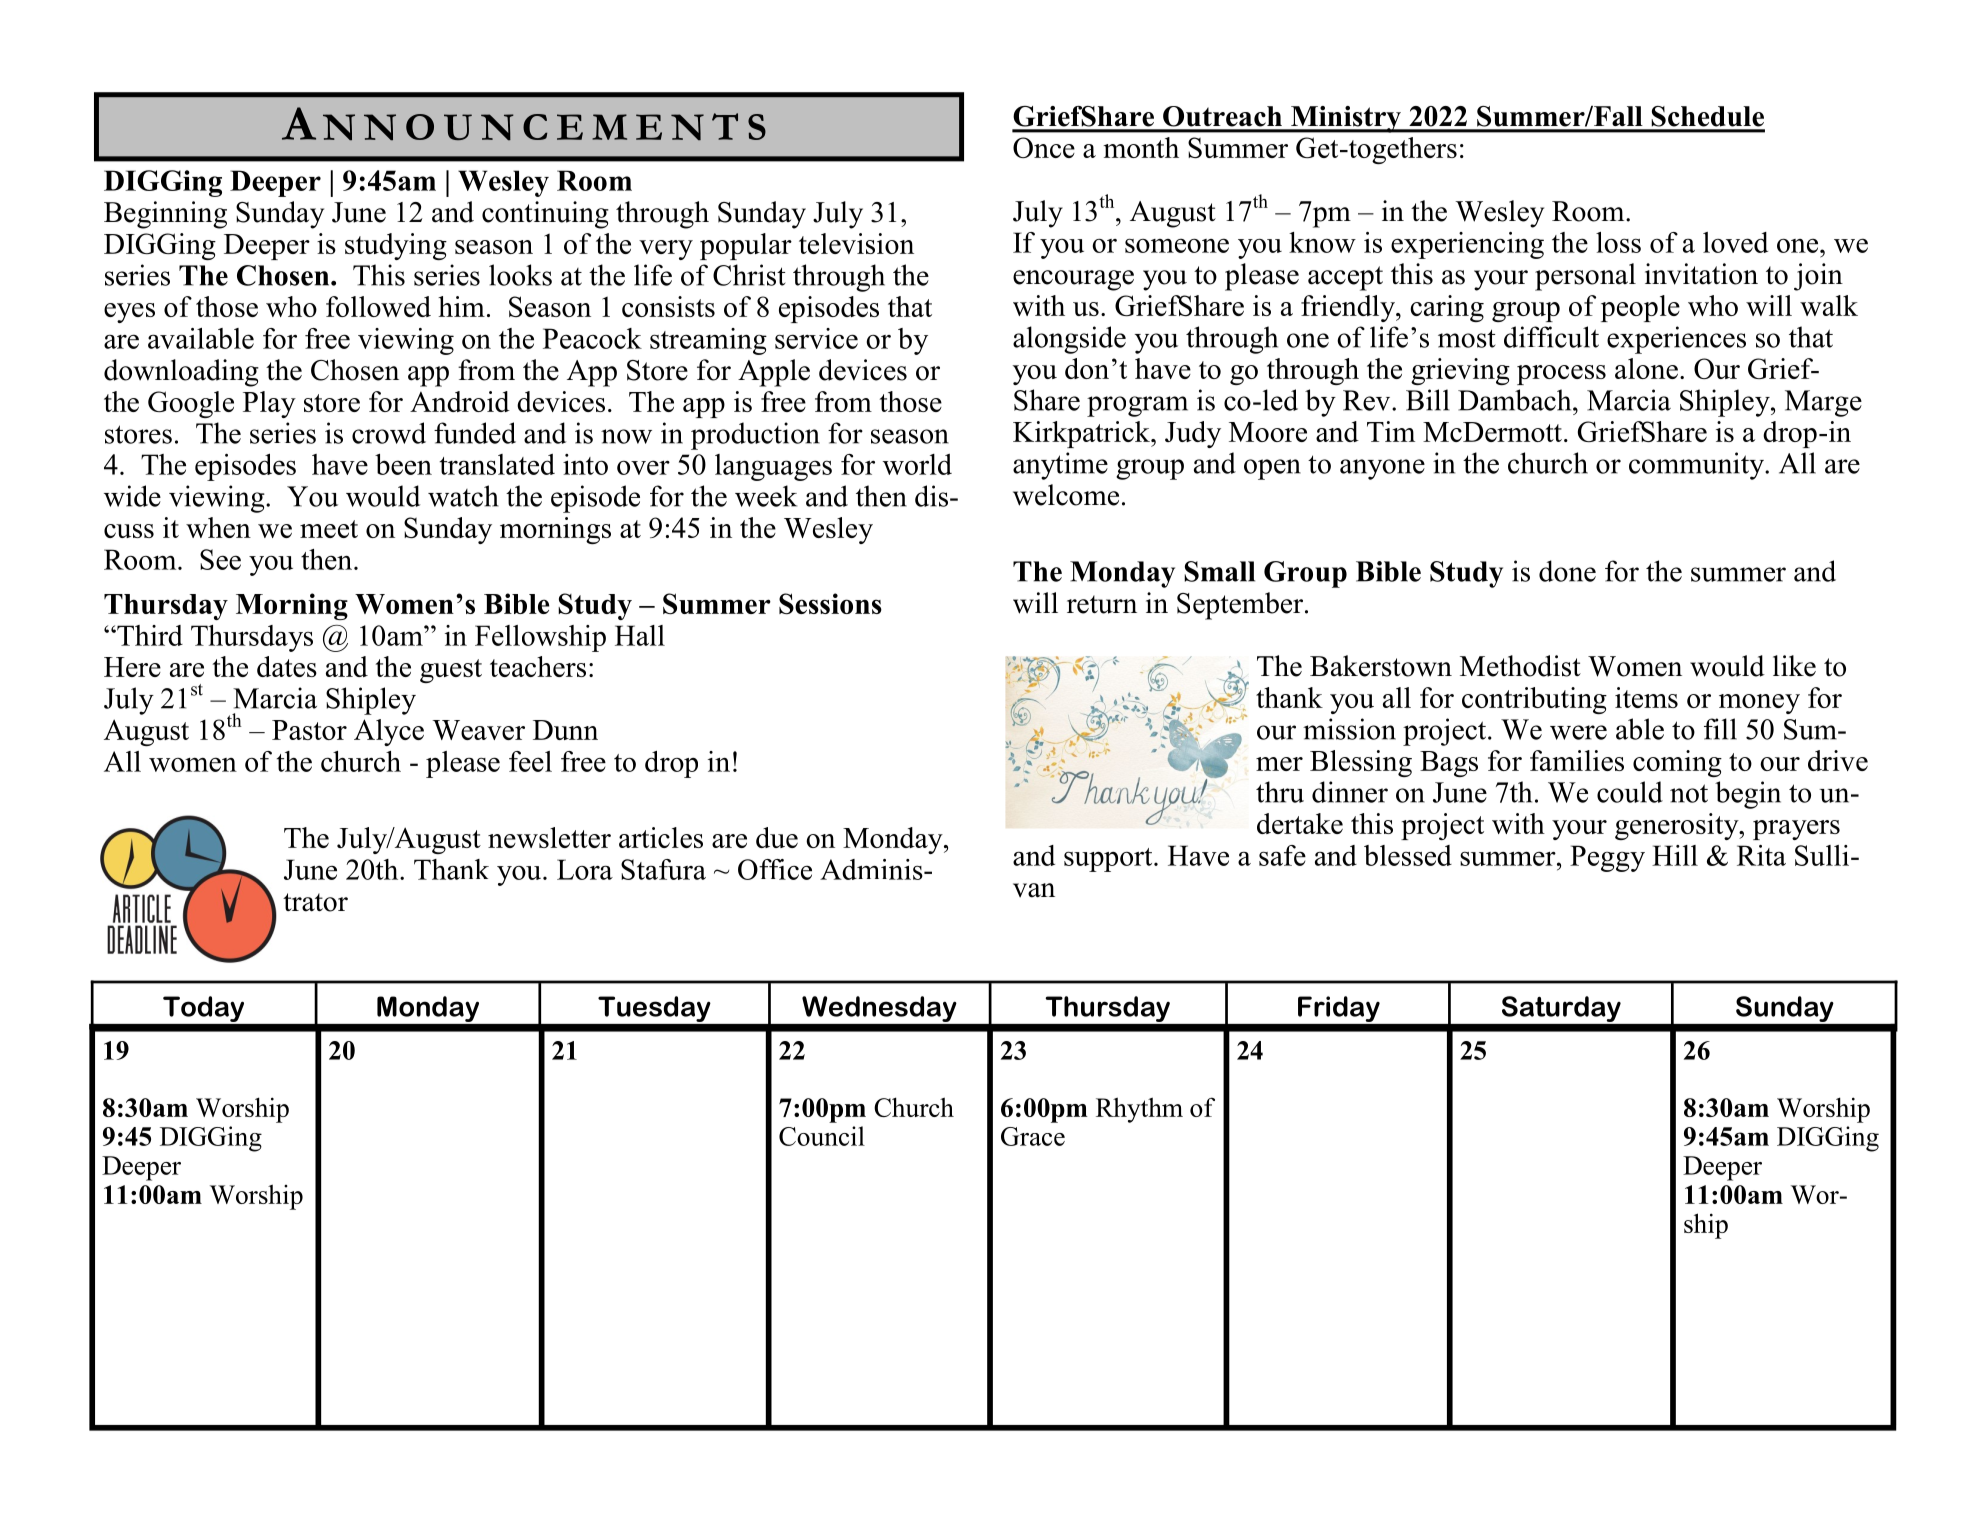 The width and height of the document is (1967, 1520). I want to click on Ministry, so click(1346, 119).
